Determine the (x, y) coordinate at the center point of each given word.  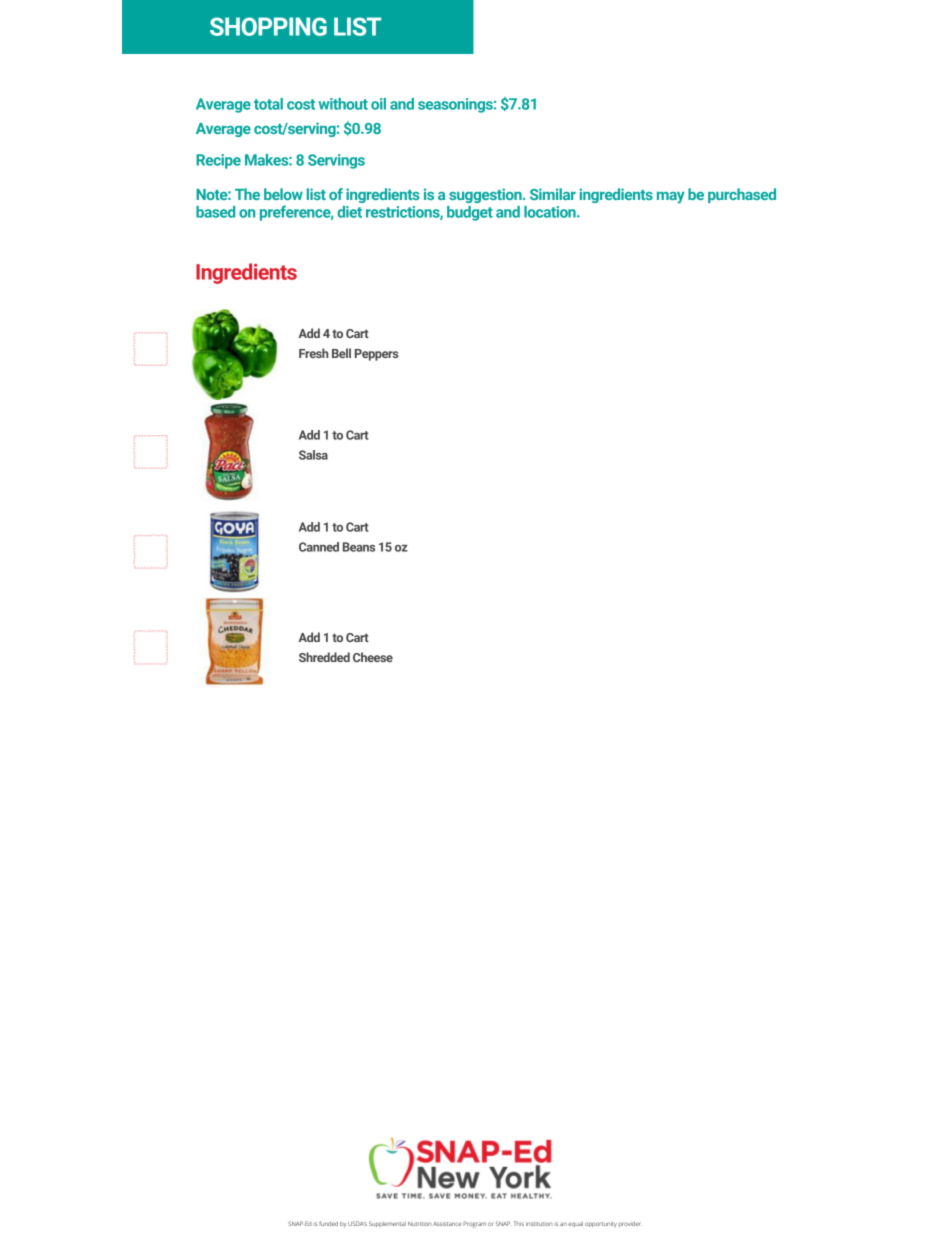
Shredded (324, 657)
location (551, 212)
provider (630, 1224)
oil (378, 104)
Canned (319, 547)
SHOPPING (268, 26)
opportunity (601, 1225)
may (671, 198)
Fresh (313, 353)
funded (328, 1223)
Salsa (313, 455)
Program (474, 1224)
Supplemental (387, 1224)
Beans (359, 547)
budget (470, 213)
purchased (742, 195)
